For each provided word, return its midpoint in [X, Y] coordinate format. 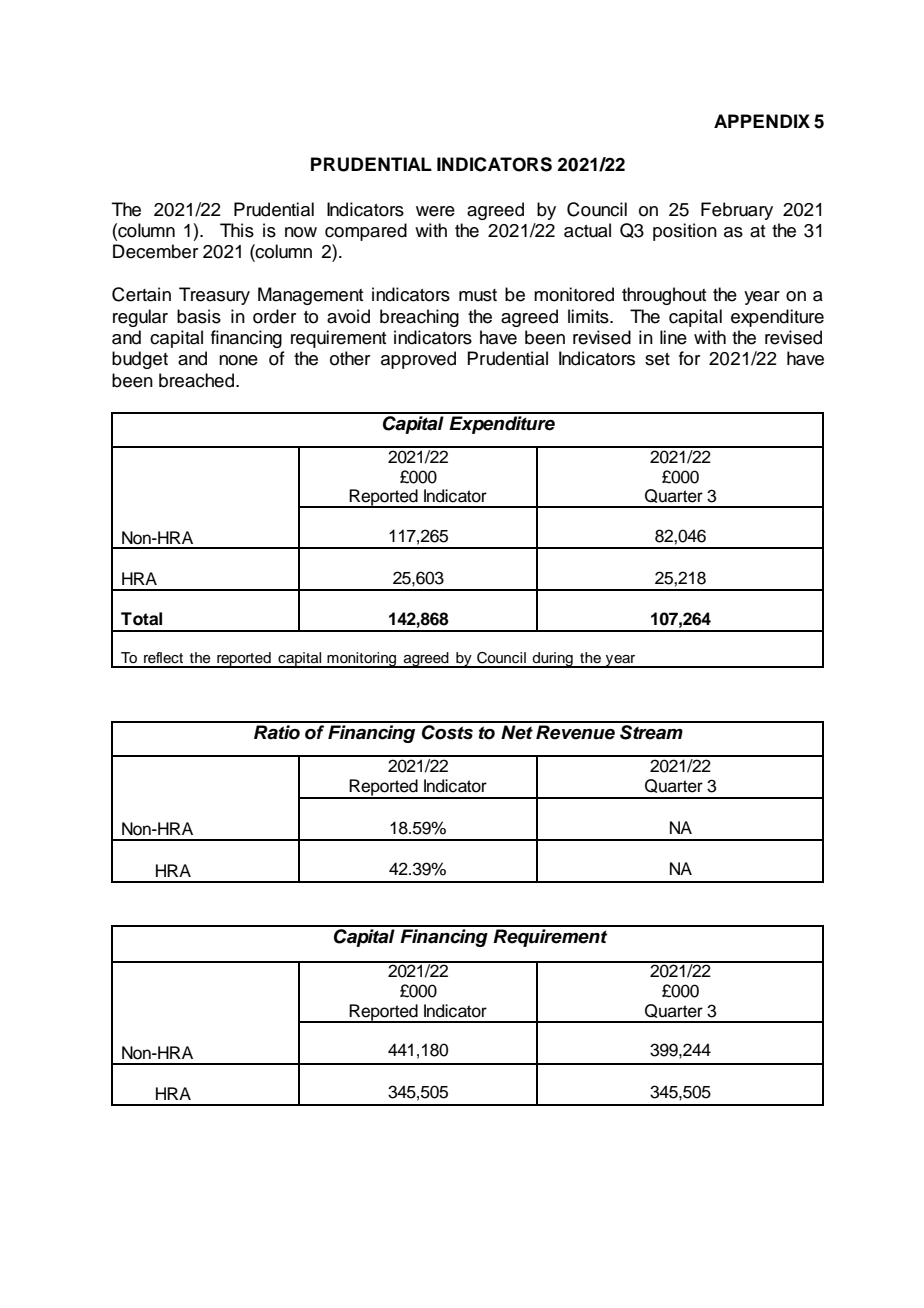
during [553, 660]
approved [418, 360]
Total [141, 619]
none [238, 360]
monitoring [362, 660]
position [685, 232]
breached [196, 380]
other [350, 358]
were [435, 211]
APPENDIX [762, 121]
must [478, 295]
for [689, 358]
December [155, 251]
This [237, 230]
